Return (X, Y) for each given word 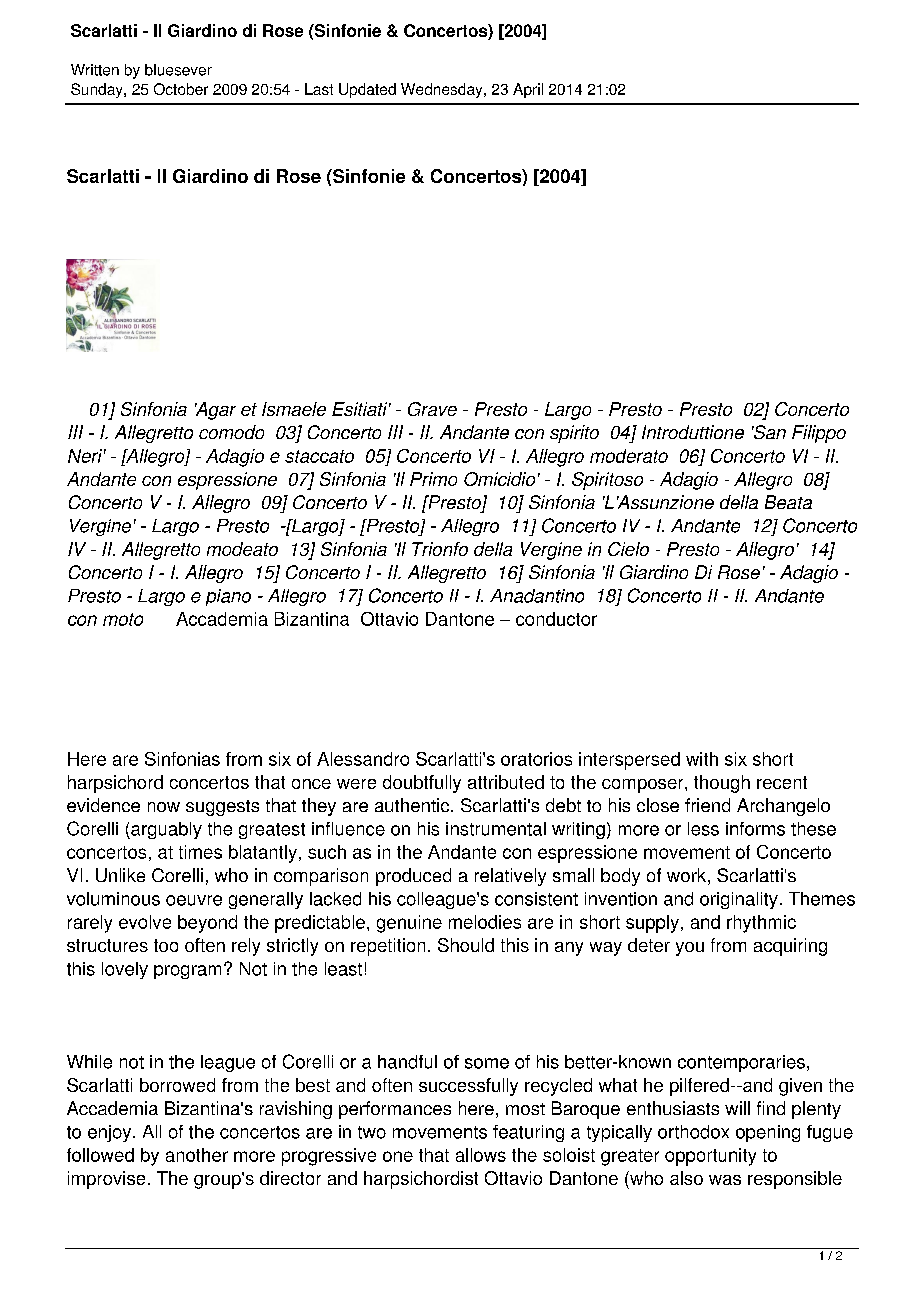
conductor (556, 619)
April (528, 90)
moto (123, 619)
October (181, 89)
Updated (367, 90)
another (197, 1155)
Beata (788, 502)
